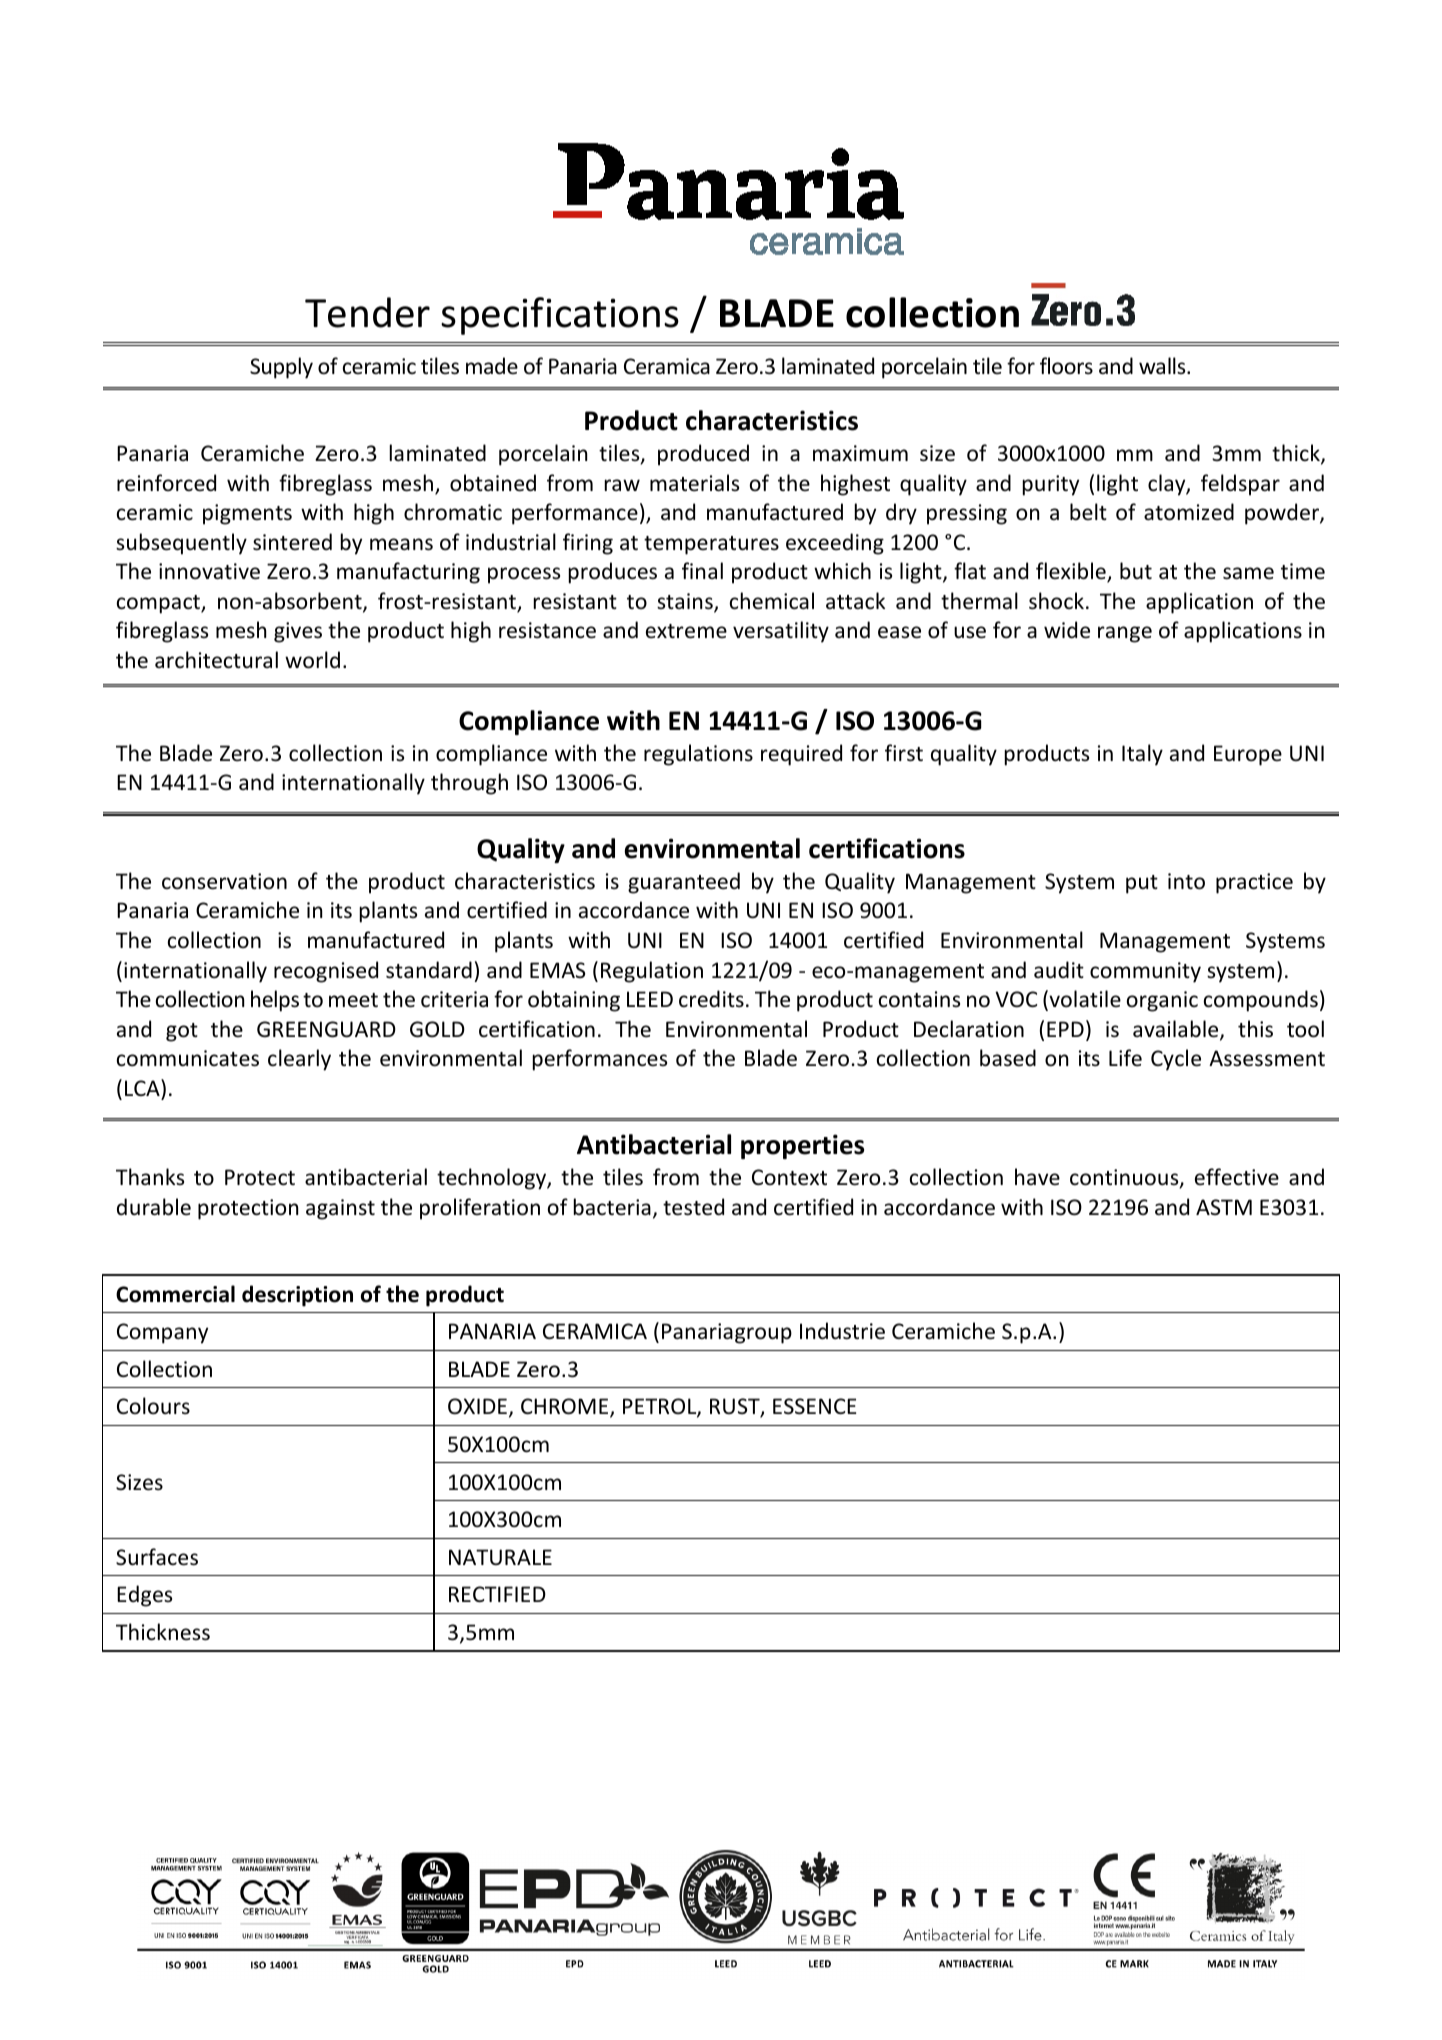  I want to click on specifications, so click(560, 316).
